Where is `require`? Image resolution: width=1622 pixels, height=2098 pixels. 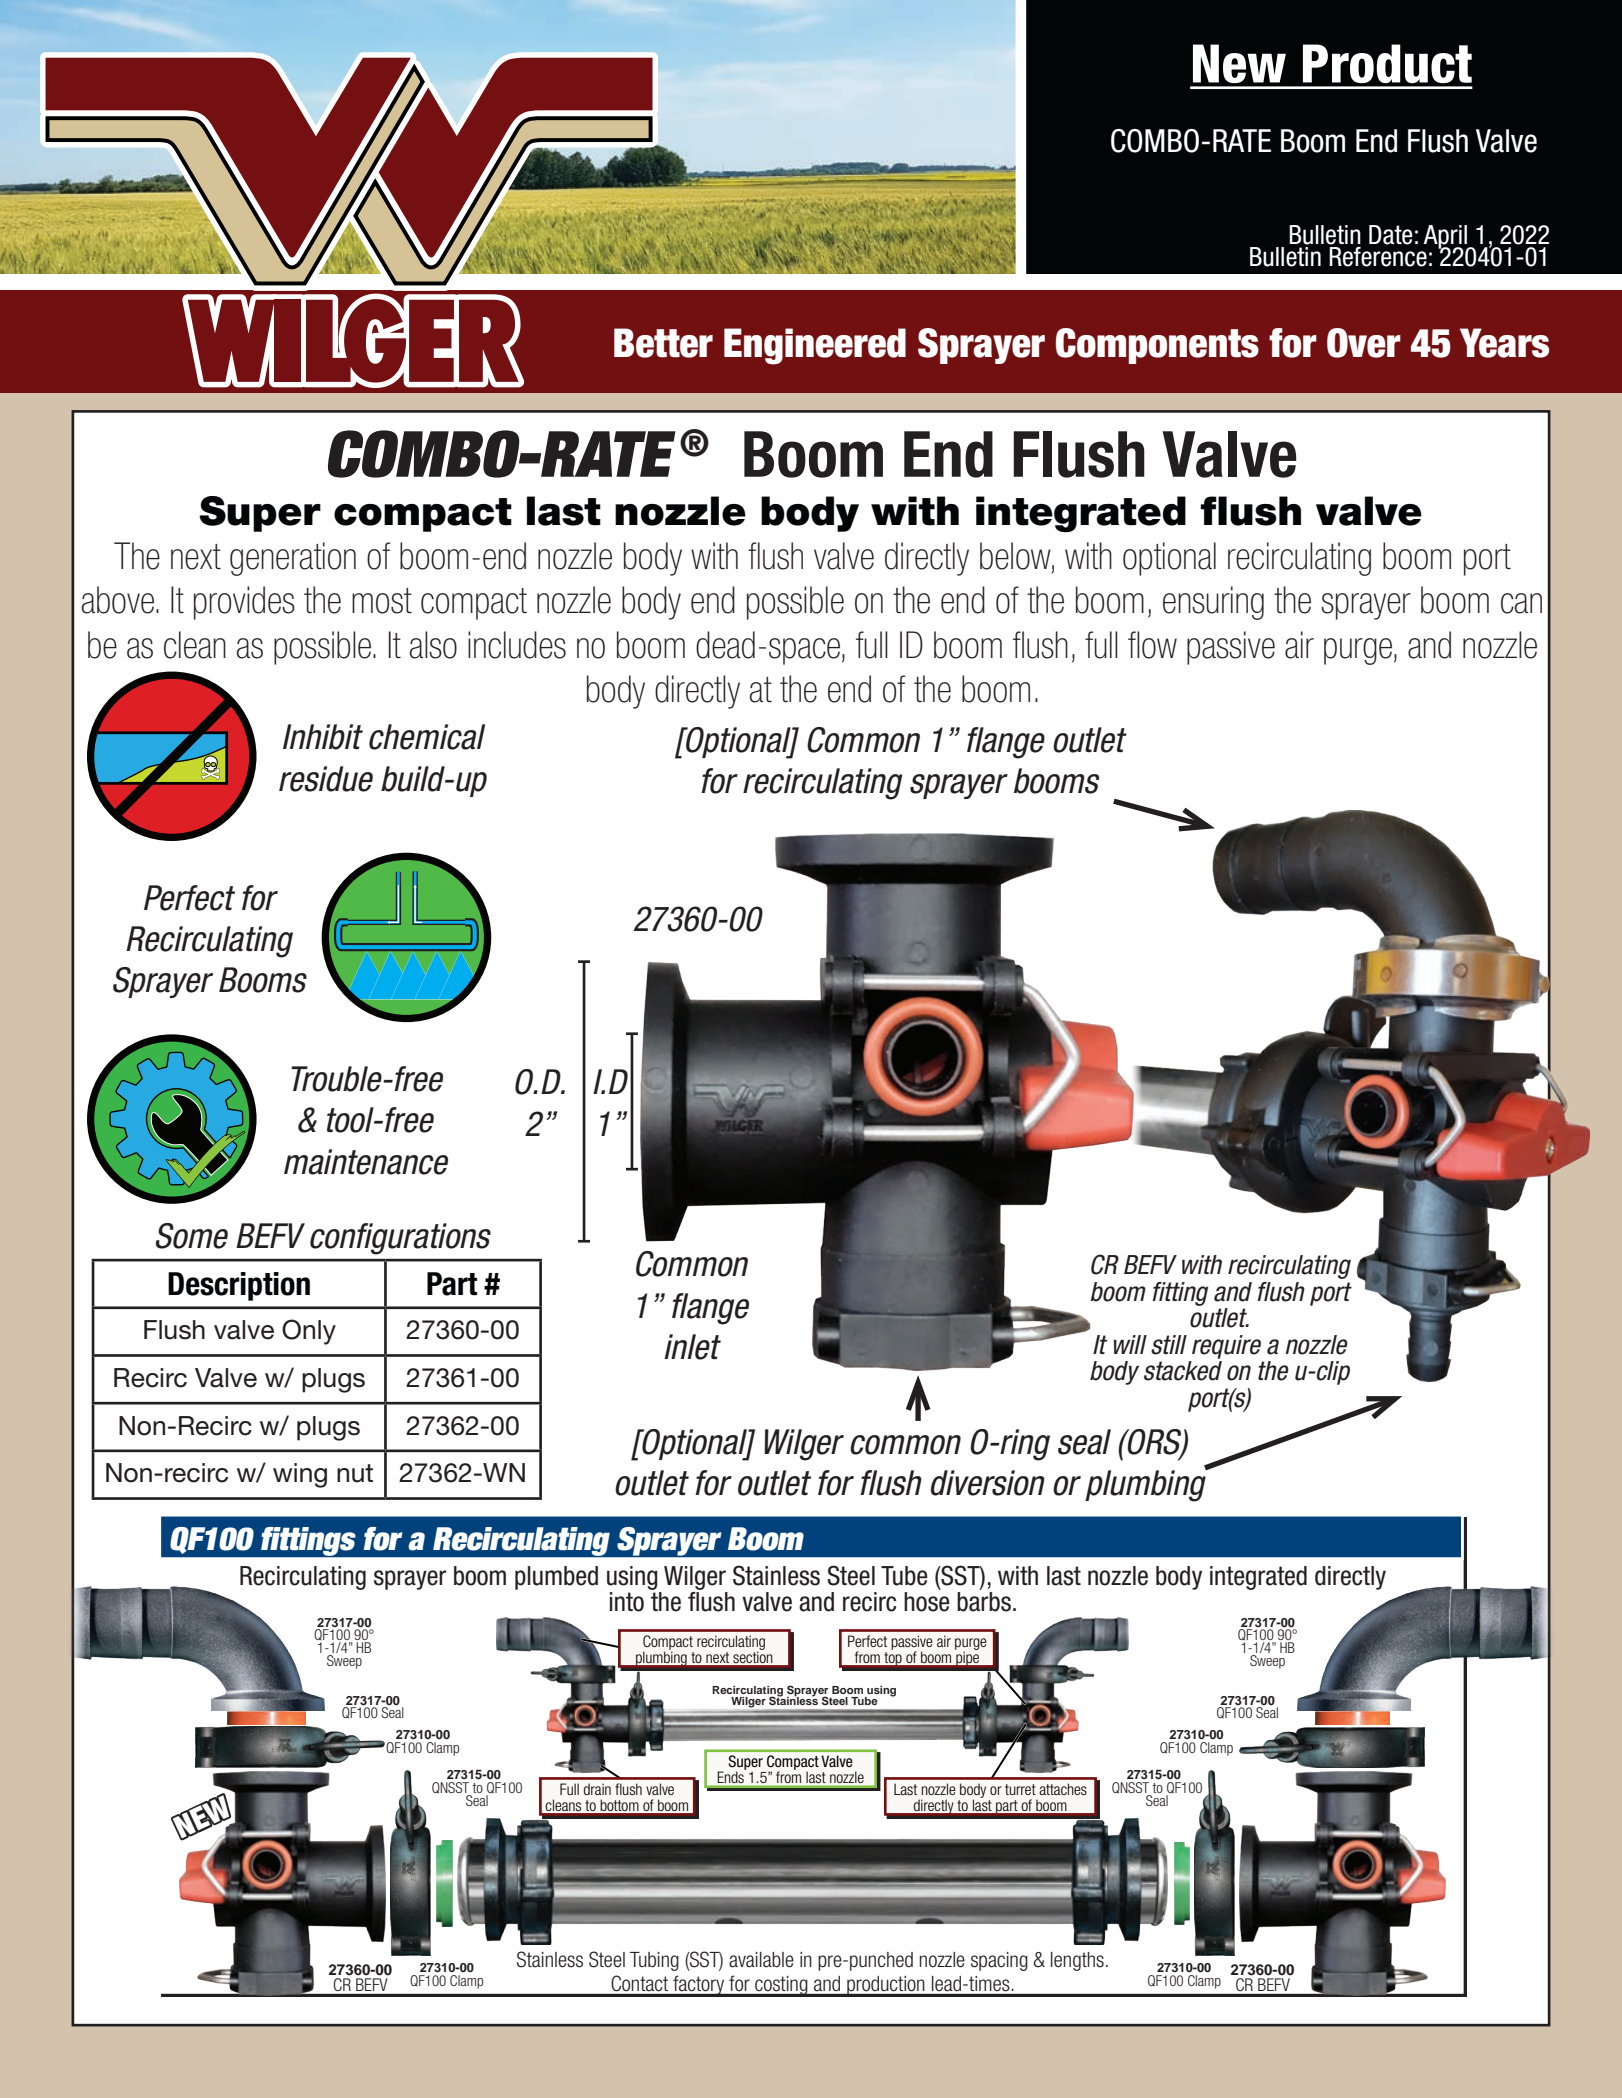
require is located at coordinates (1226, 1347).
